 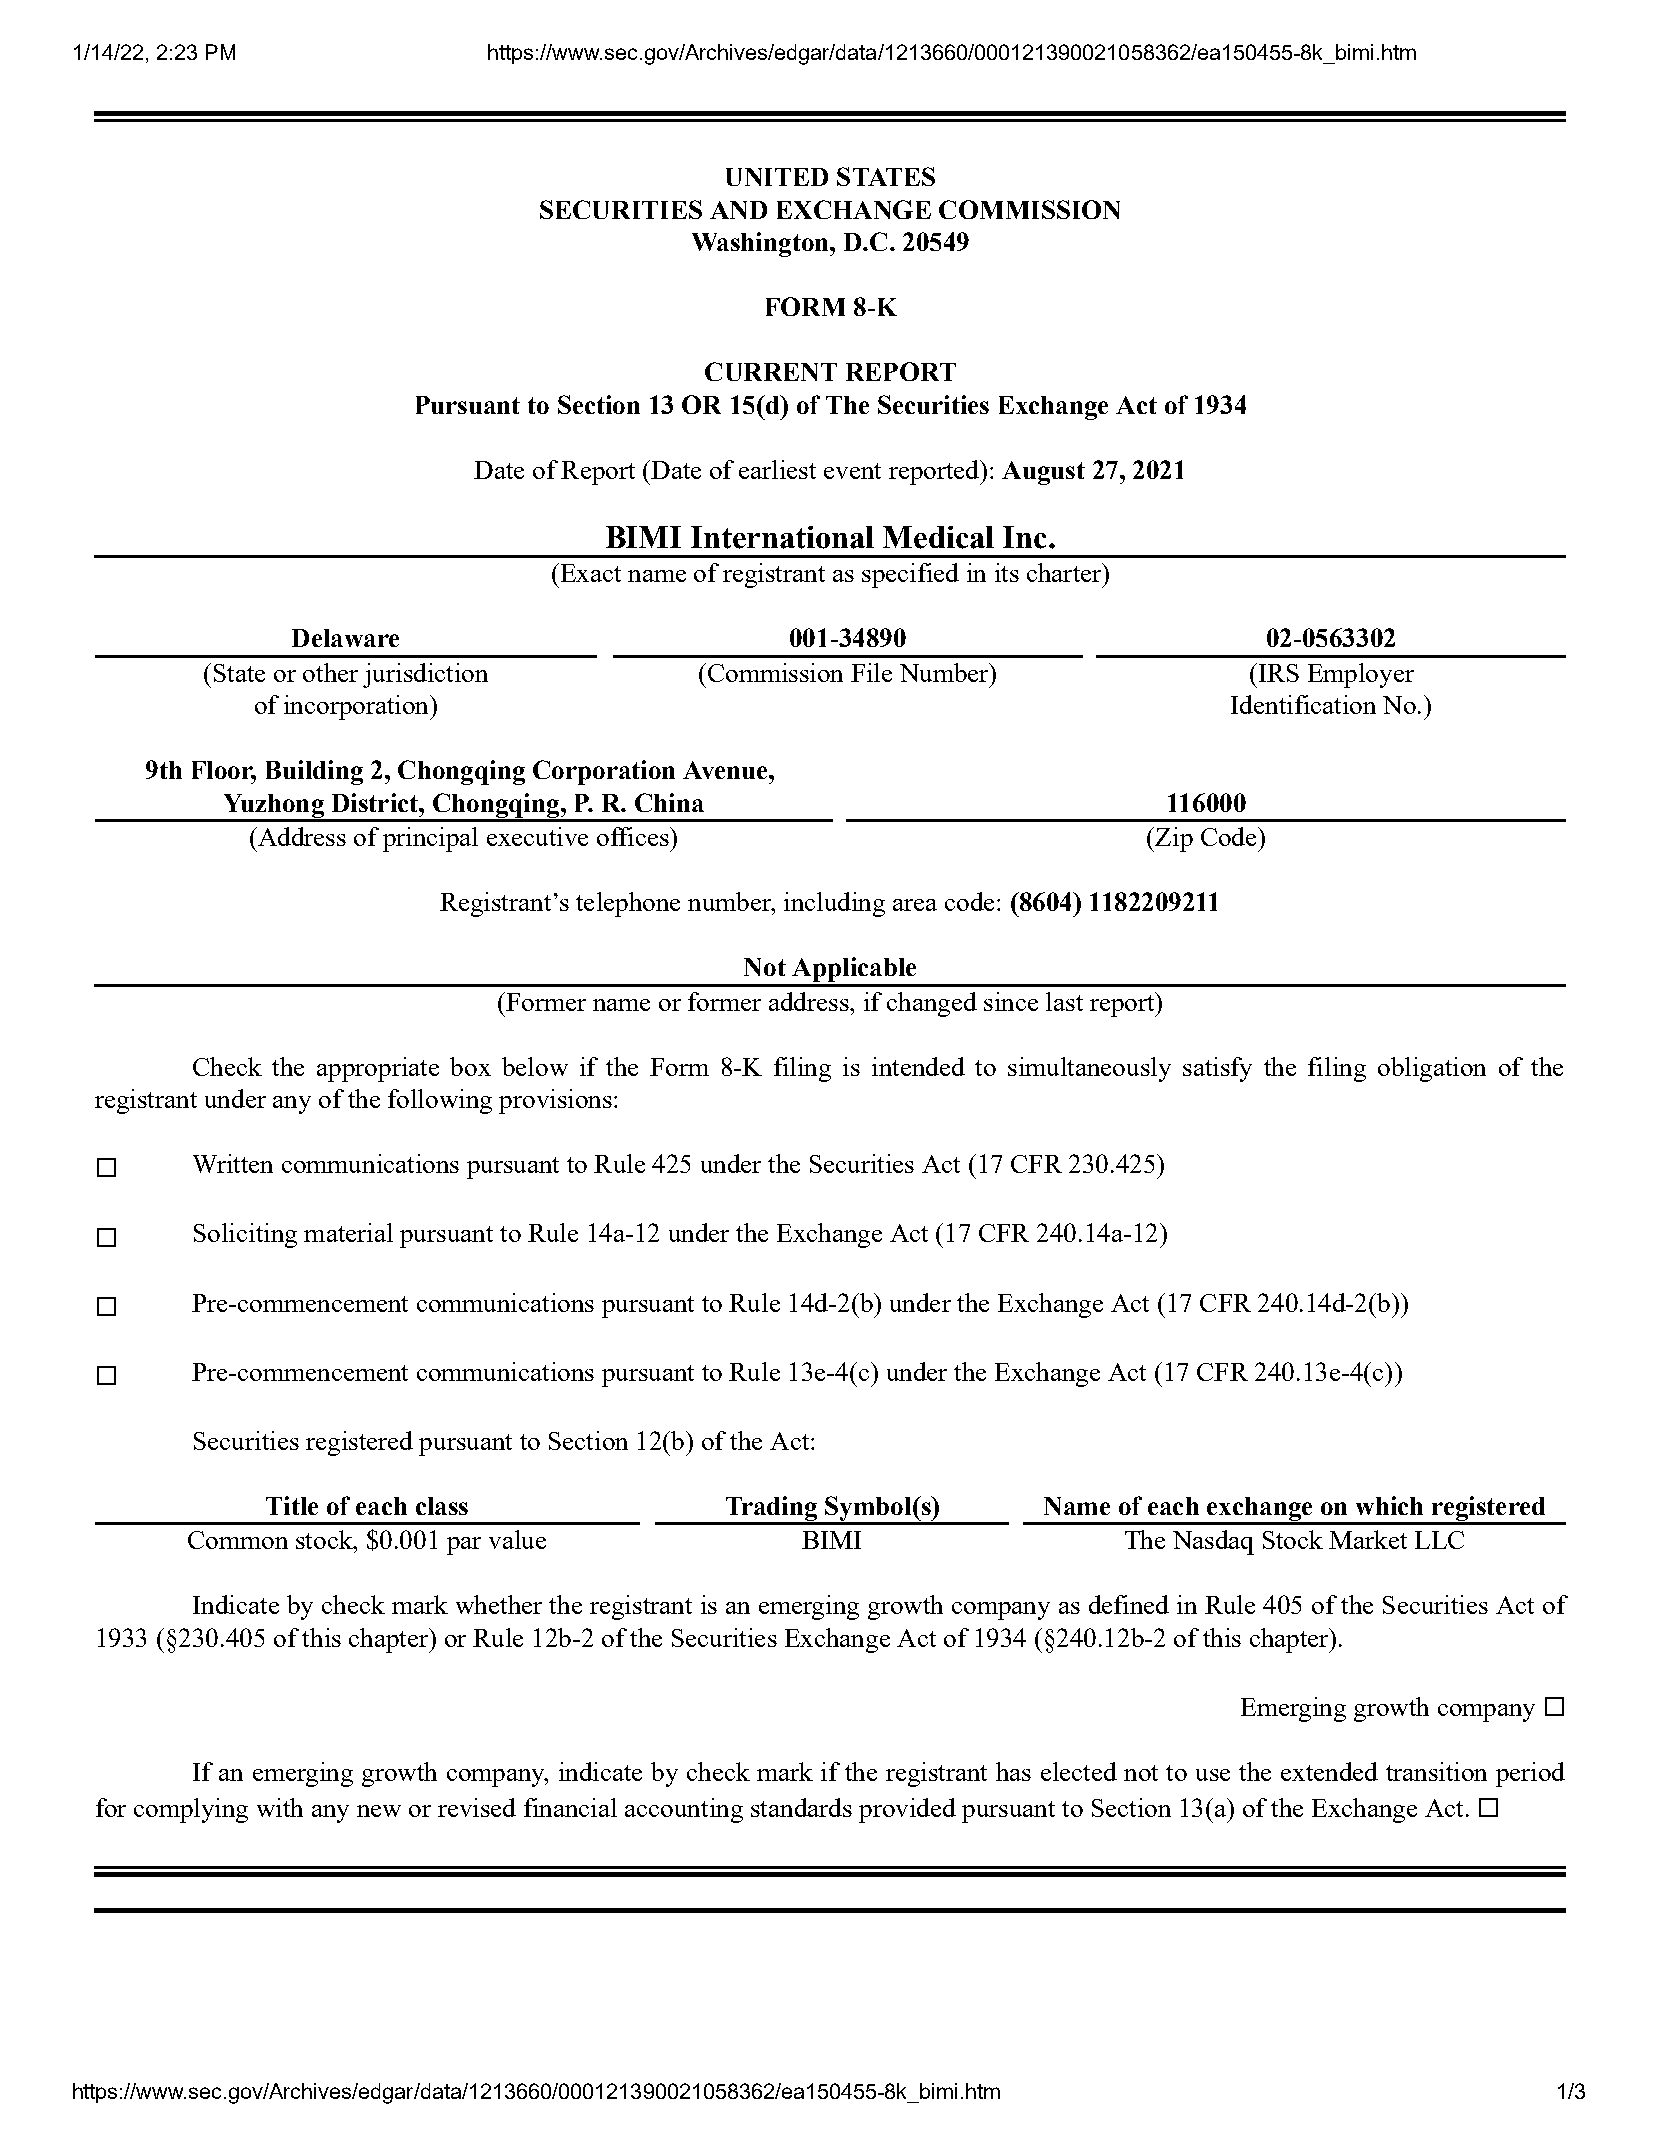 I want to click on Delaware, so click(x=345, y=638).
